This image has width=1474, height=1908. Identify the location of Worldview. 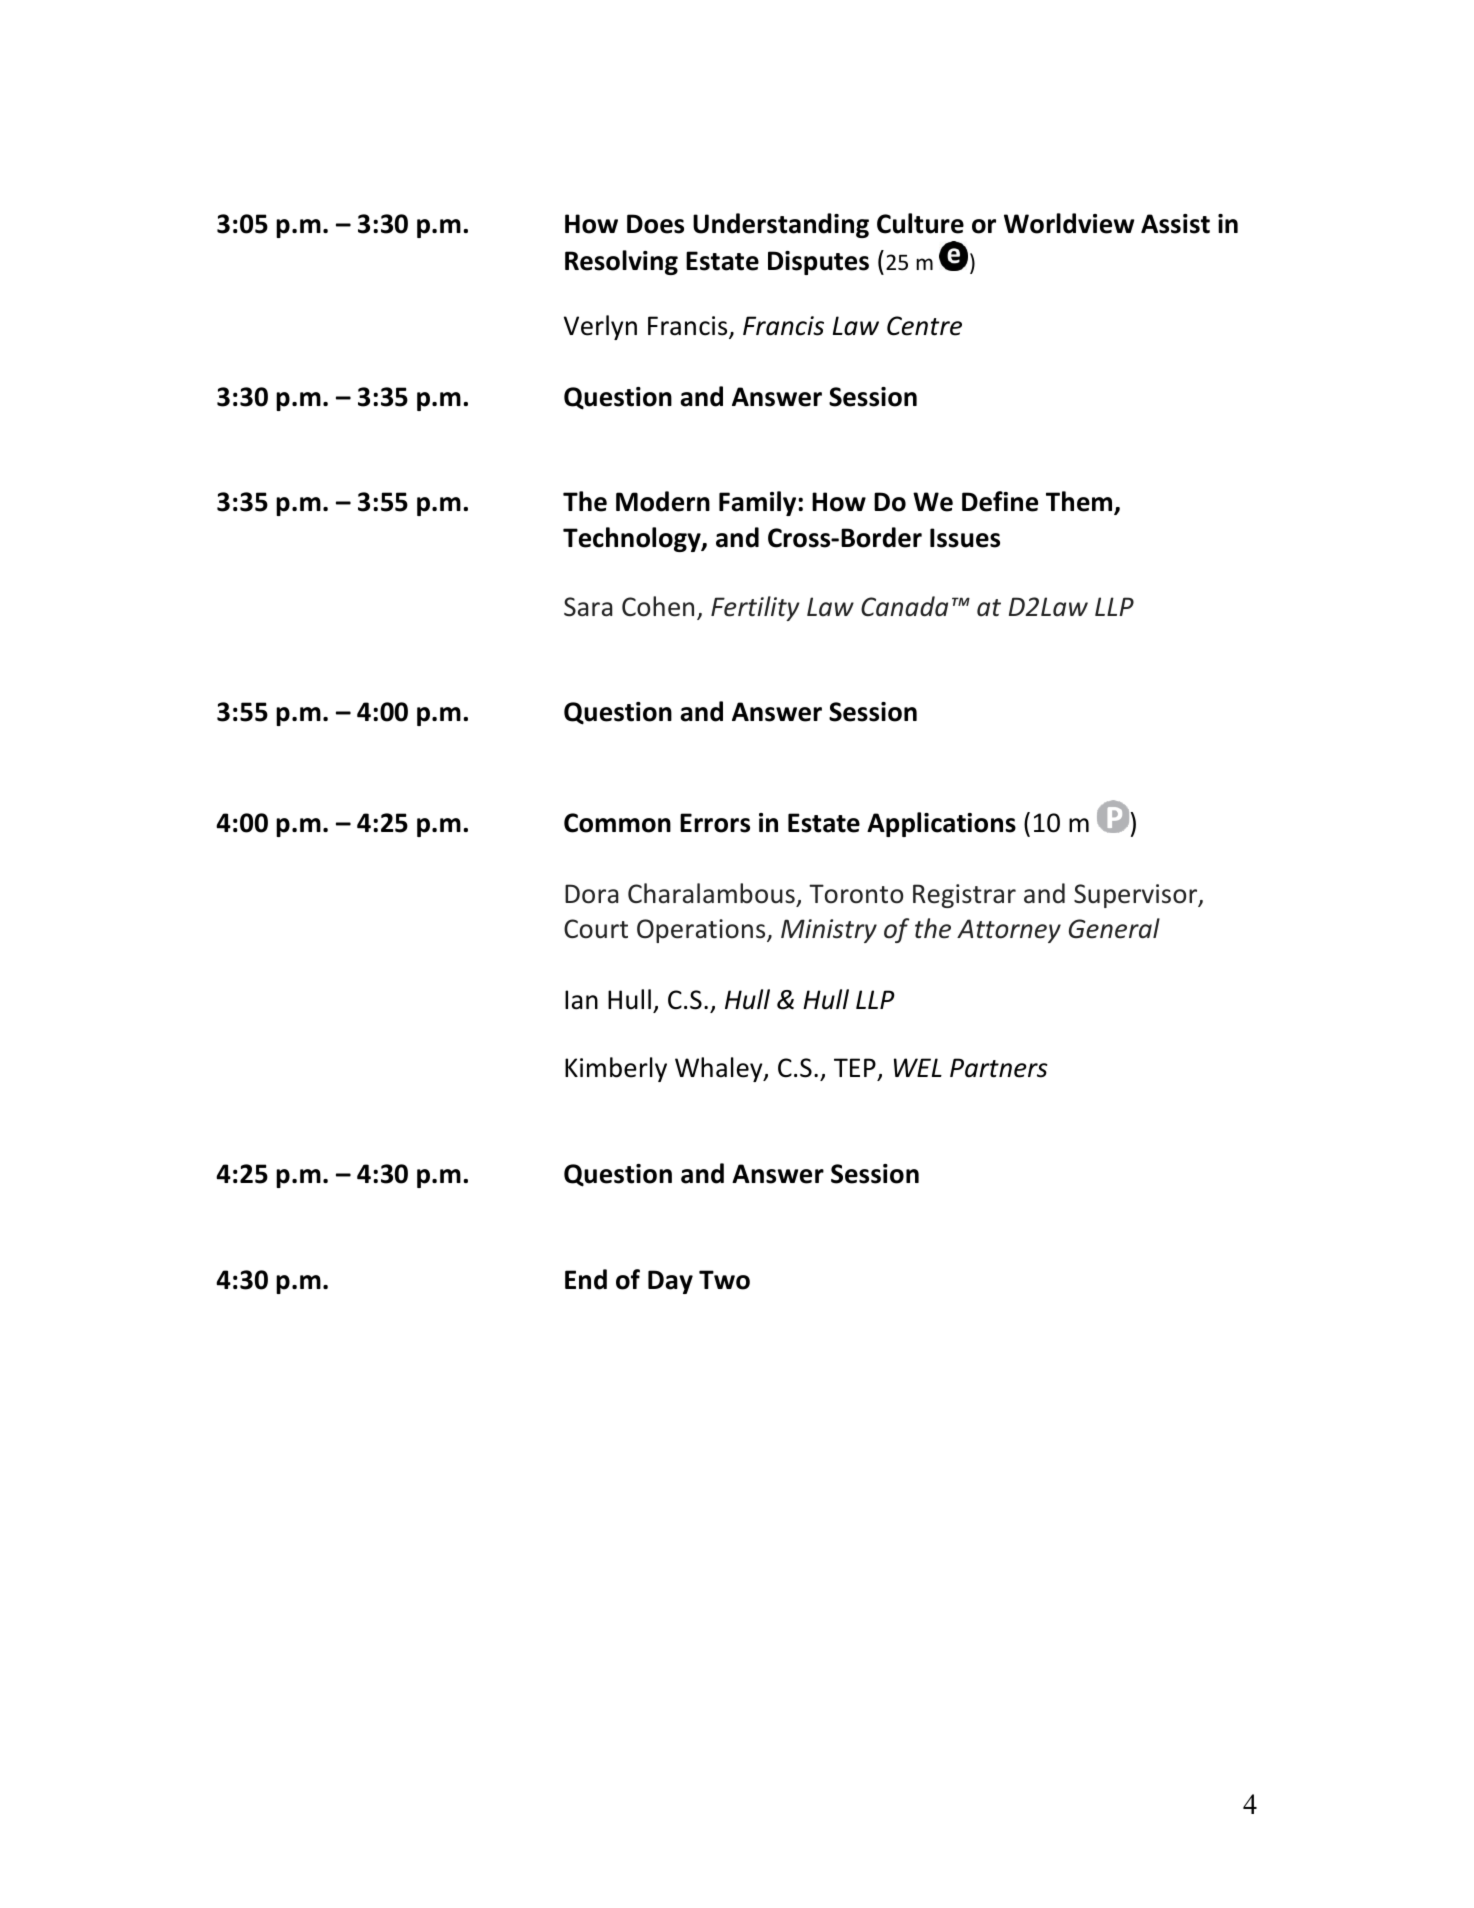
(1069, 223).
